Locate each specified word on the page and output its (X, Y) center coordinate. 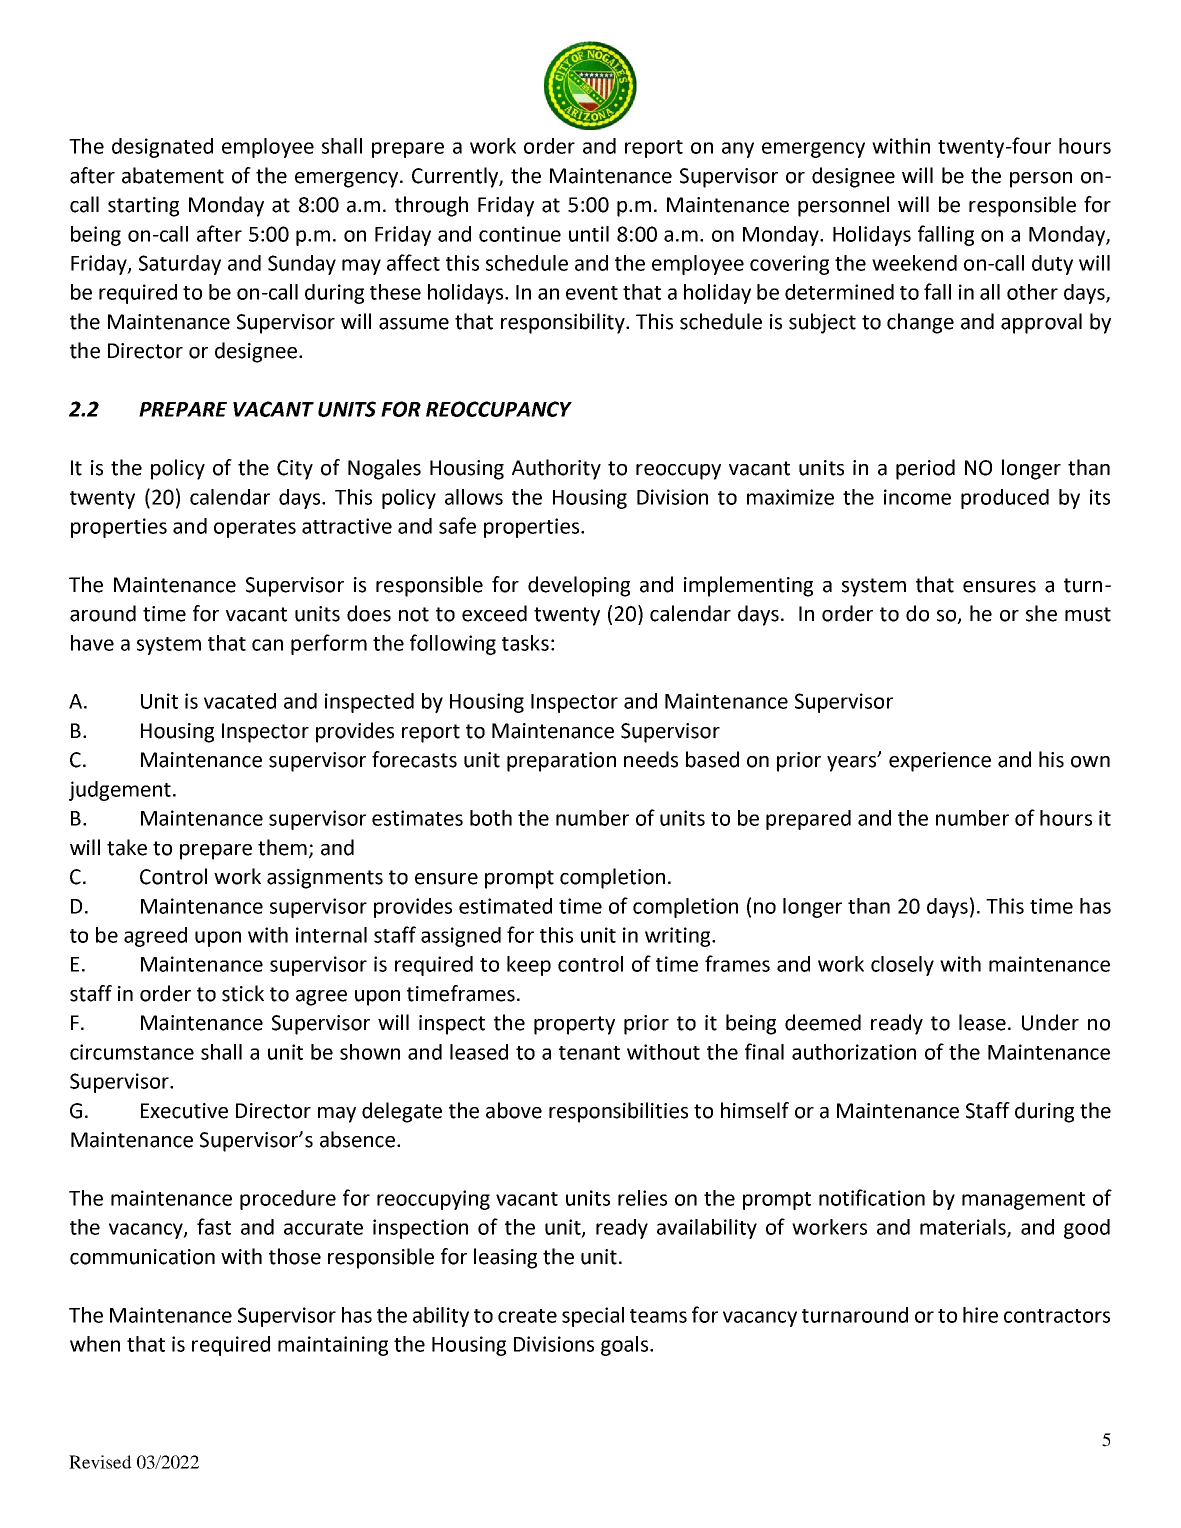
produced (1005, 499)
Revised (100, 1462)
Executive (184, 1111)
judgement (120, 791)
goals (626, 1346)
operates (255, 529)
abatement (173, 175)
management (1023, 1201)
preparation (561, 762)
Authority (556, 469)
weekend (914, 263)
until (589, 234)
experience (940, 762)
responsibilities (618, 1112)
